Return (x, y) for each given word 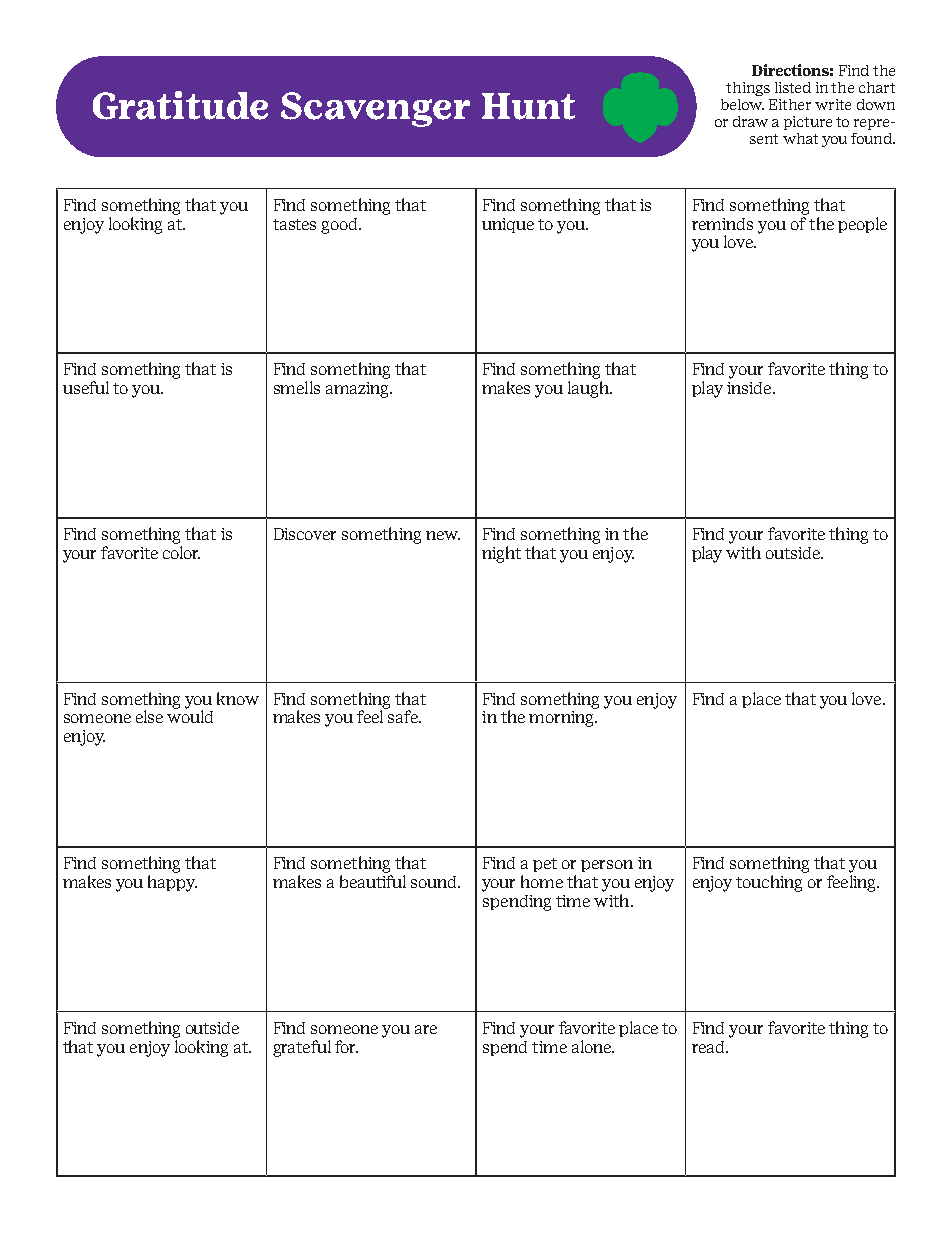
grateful (302, 1048)
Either (790, 104)
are (426, 1029)
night (501, 554)
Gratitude (180, 105)
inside (750, 388)
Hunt (528, 106)
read (709, 1047)
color (181, 552)
